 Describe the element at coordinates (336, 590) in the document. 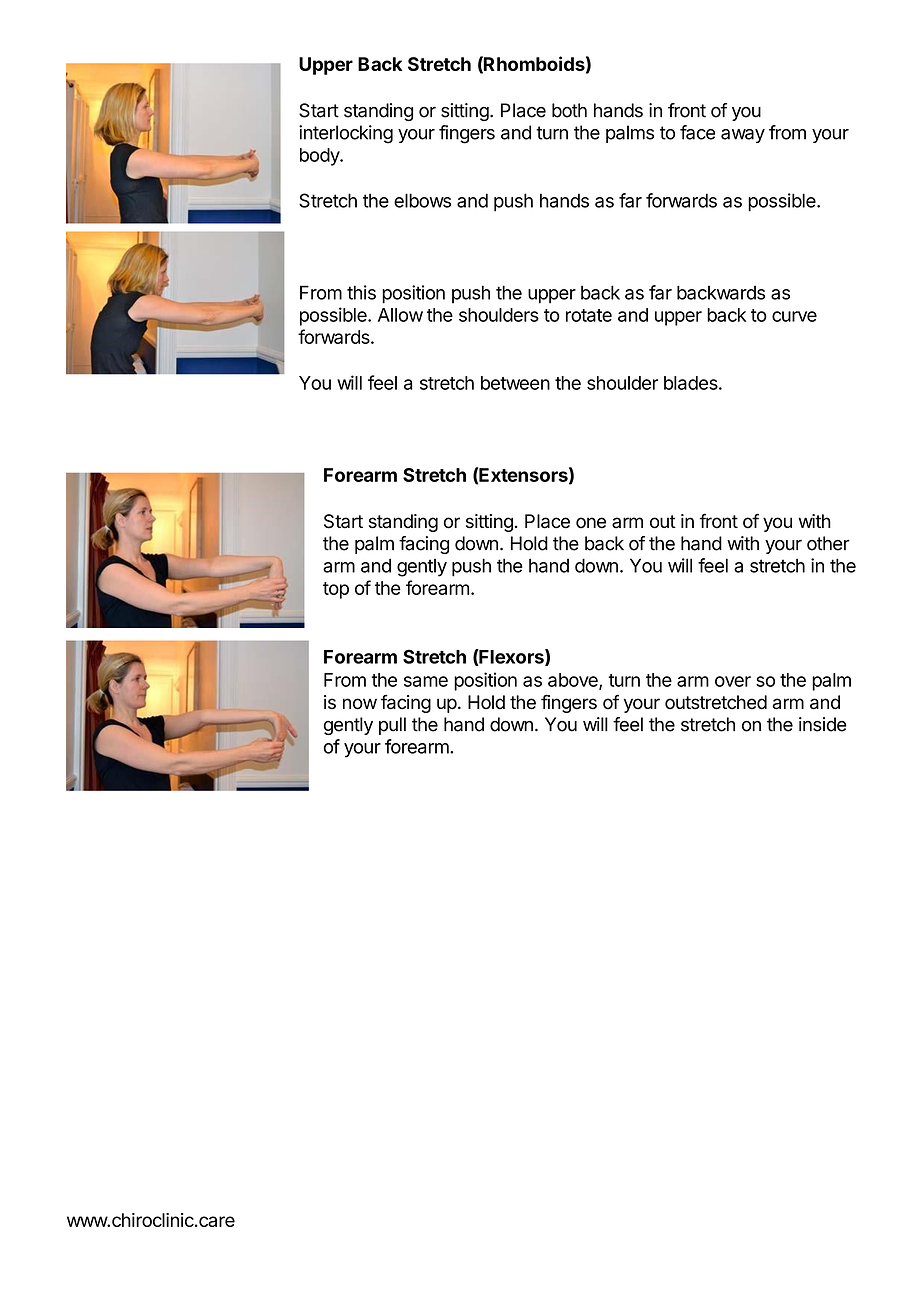

I see `top` at that location.
